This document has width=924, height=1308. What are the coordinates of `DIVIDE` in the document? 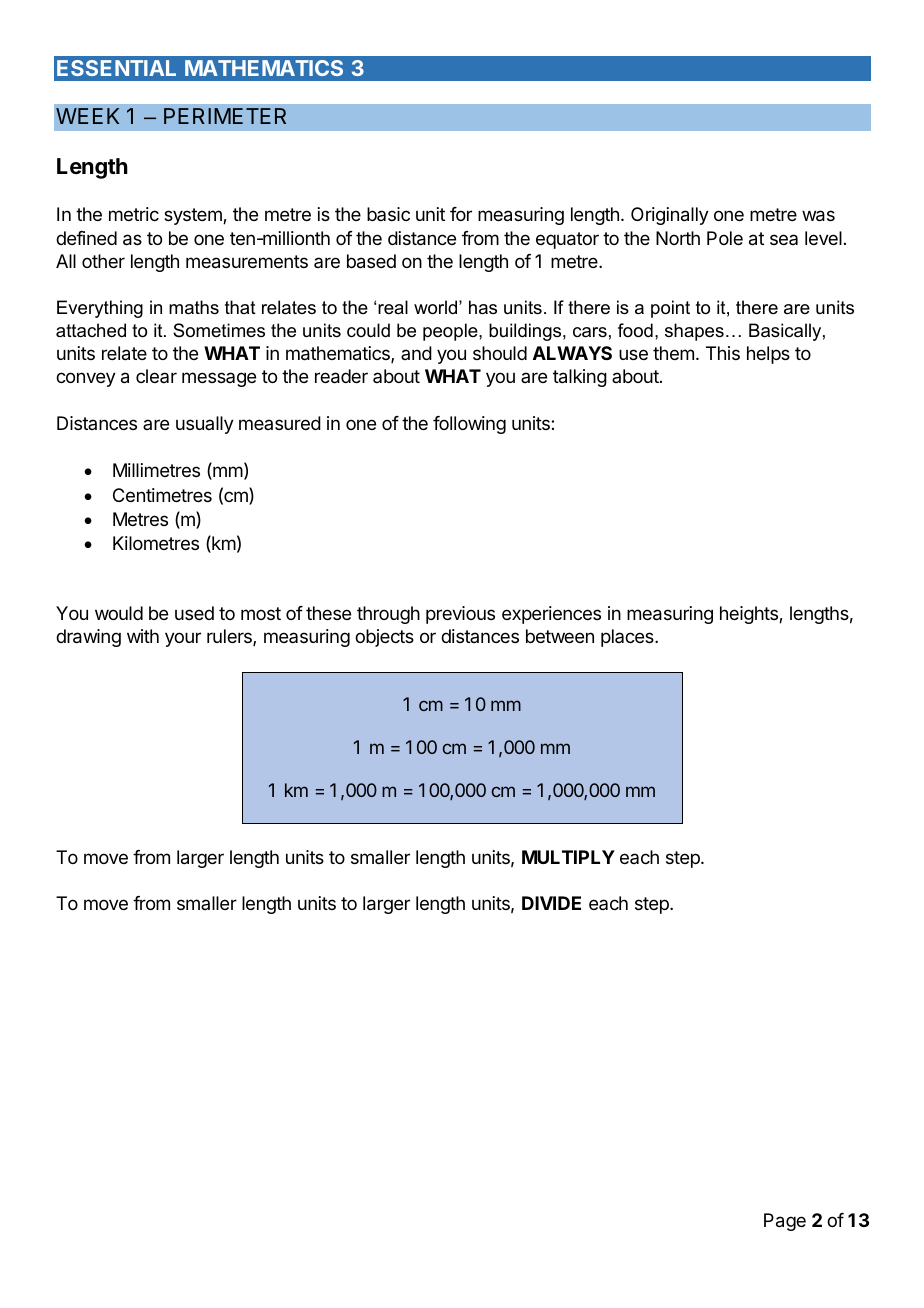 It's located at (551, 903).
